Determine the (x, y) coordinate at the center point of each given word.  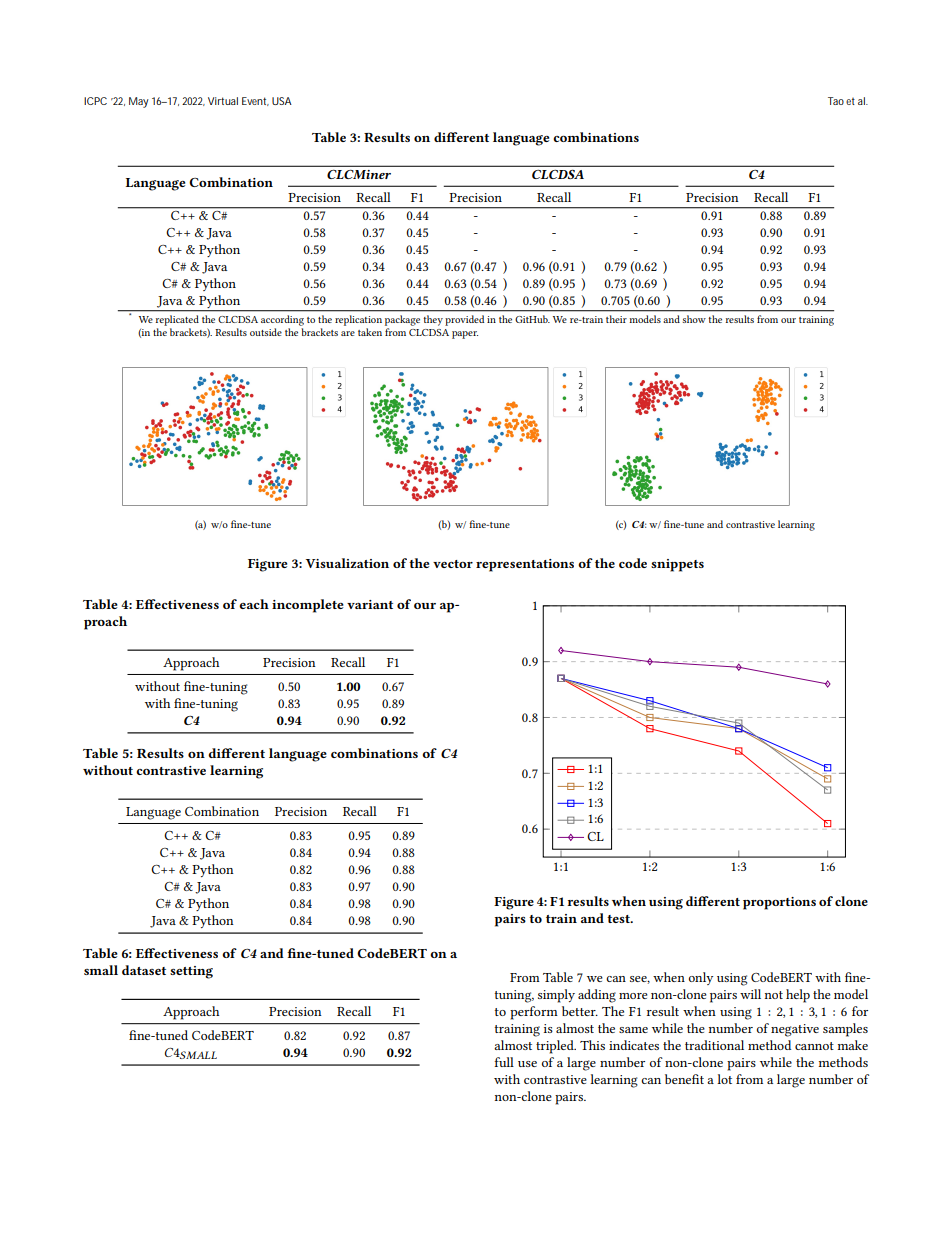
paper (465, 335)
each (254, 604)
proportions (779, 903)
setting (191, 972)
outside (266, 332)
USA (282, 101)
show (694, 319)
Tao (836, 101)
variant (370, 604)
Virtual (223, 101)
